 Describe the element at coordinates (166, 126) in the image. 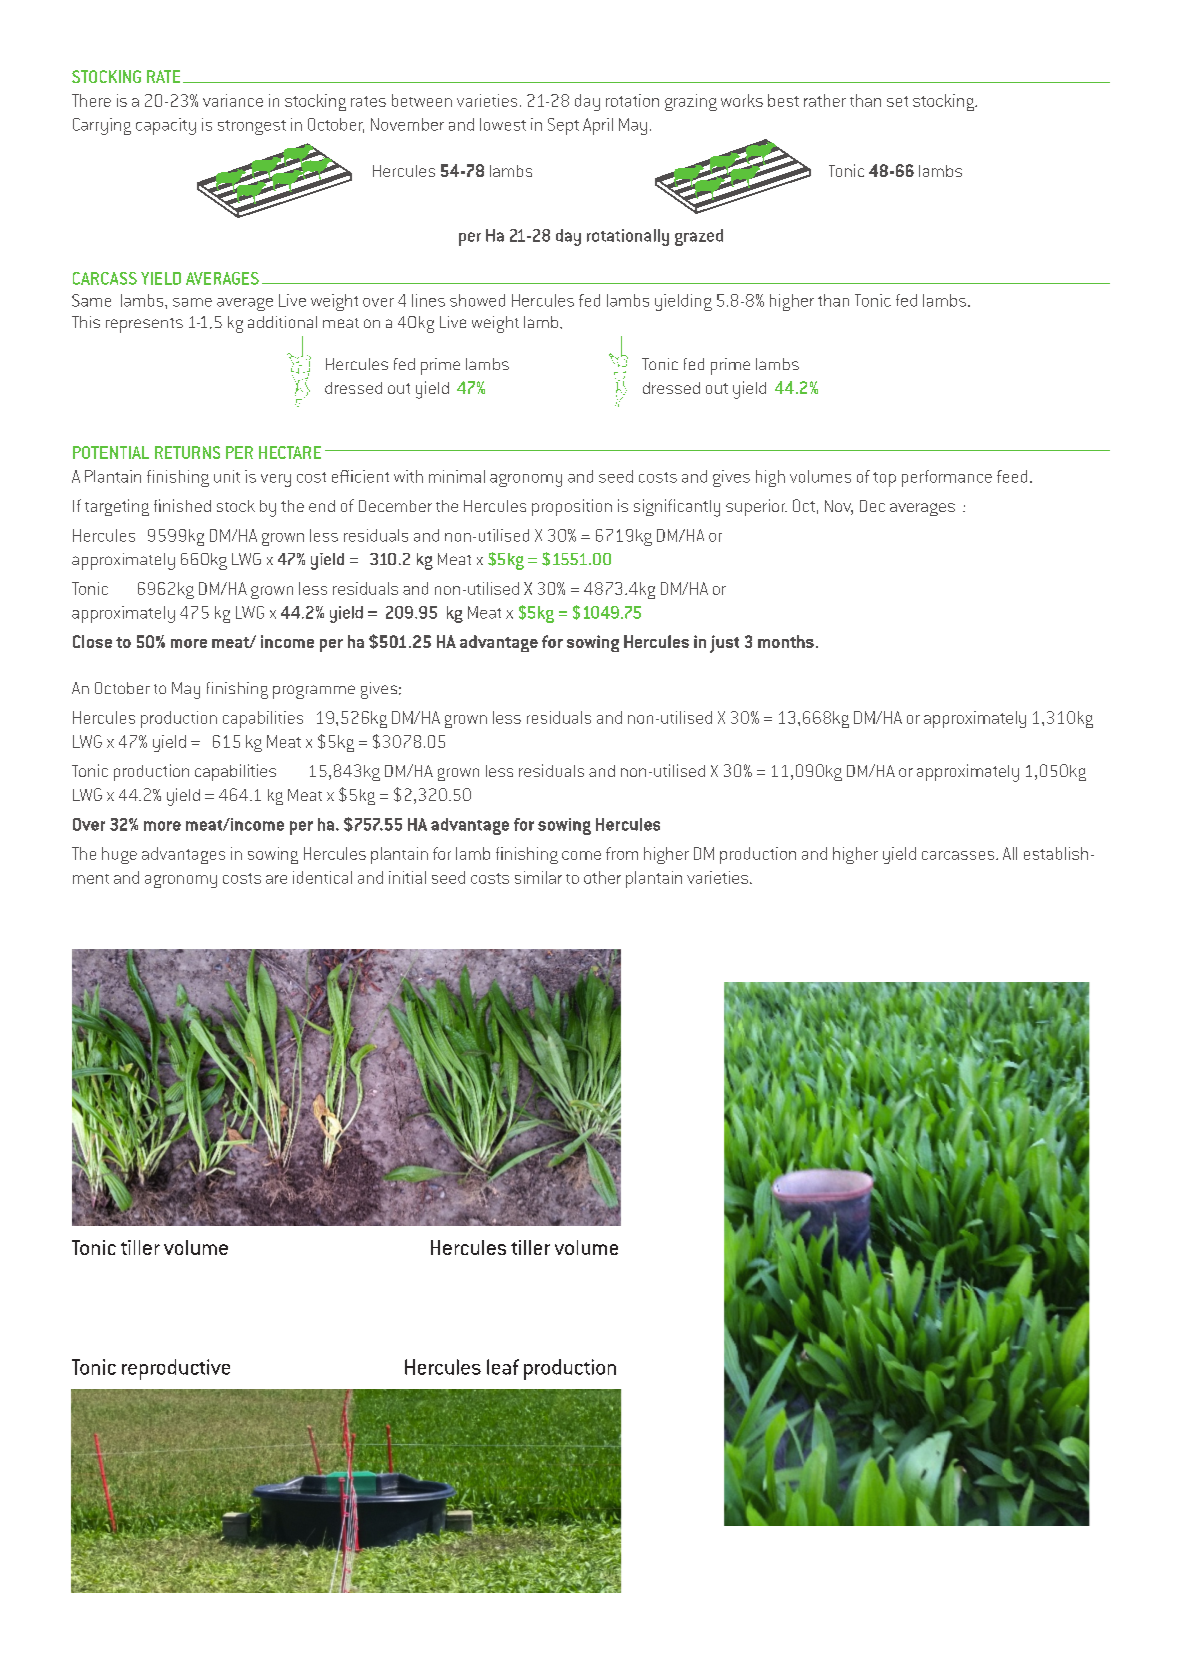

I see `capacity` at that location.
